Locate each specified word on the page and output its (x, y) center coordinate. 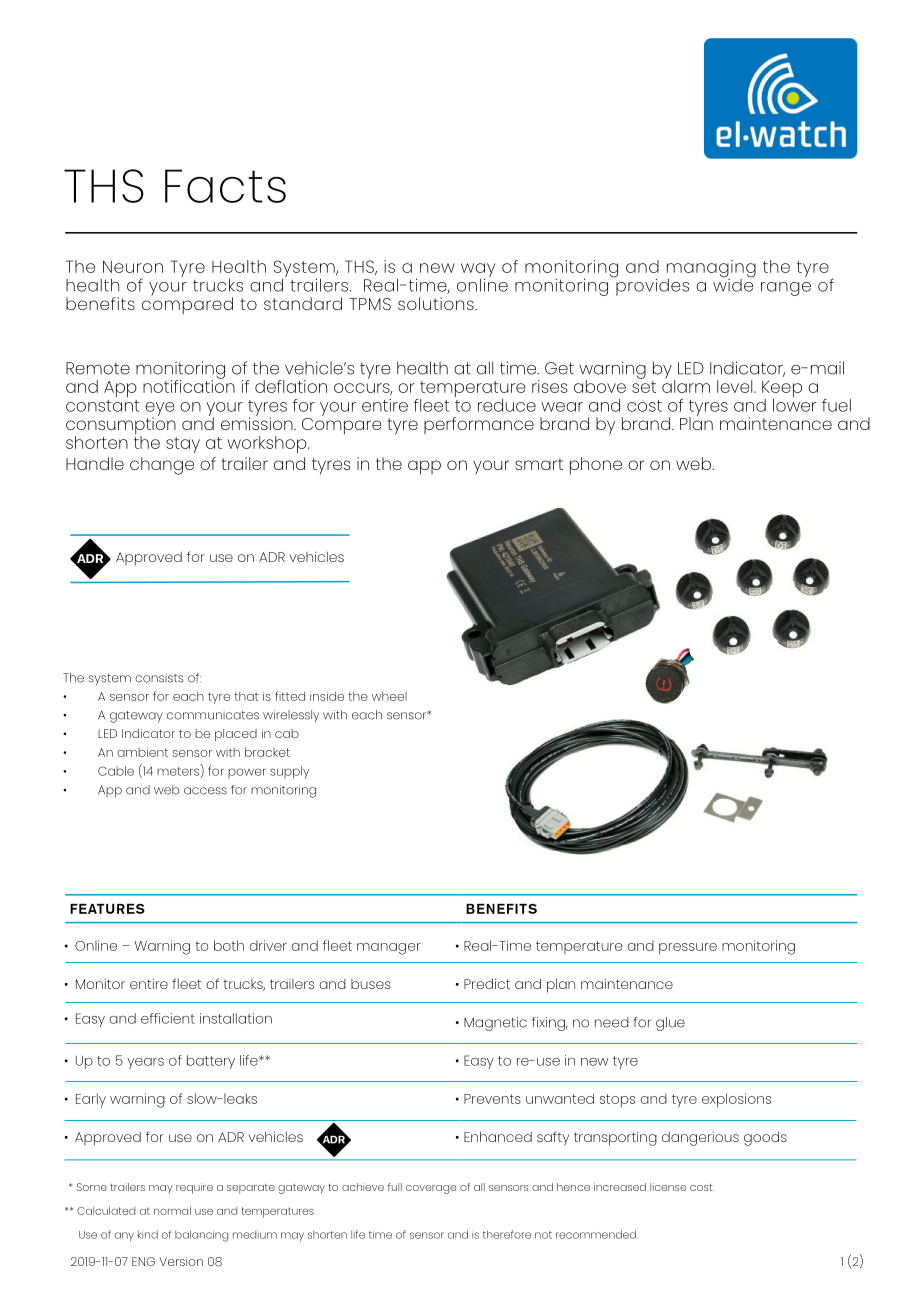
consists (159, 678)
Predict (487, 983)
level (736, 386)
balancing (201, 1236)
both (229, 945)
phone (596, 466)
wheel (389, 696)
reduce (507, 405)
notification (189, 385)
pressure (688, 949)
